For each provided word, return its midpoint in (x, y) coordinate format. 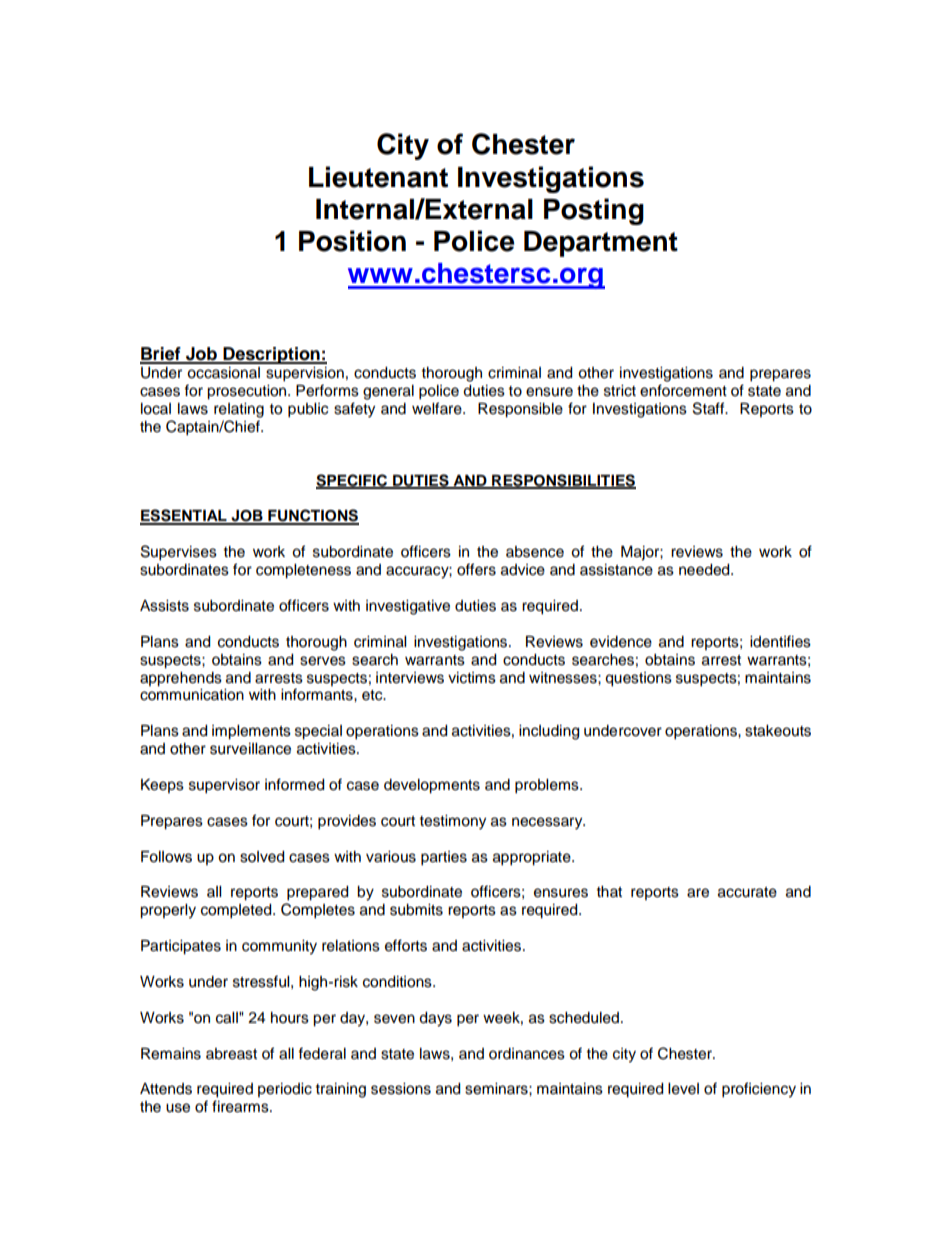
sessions (401, 1089)
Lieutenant (378, 177)
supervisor (224, 786)
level (683, 1089)
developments (432, 786)
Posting (594, 211)
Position (352, 241)
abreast (231, 1054)
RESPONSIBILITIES (563, 481)
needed (705, 570)
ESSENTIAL (184, 516)
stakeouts (778, 731)
